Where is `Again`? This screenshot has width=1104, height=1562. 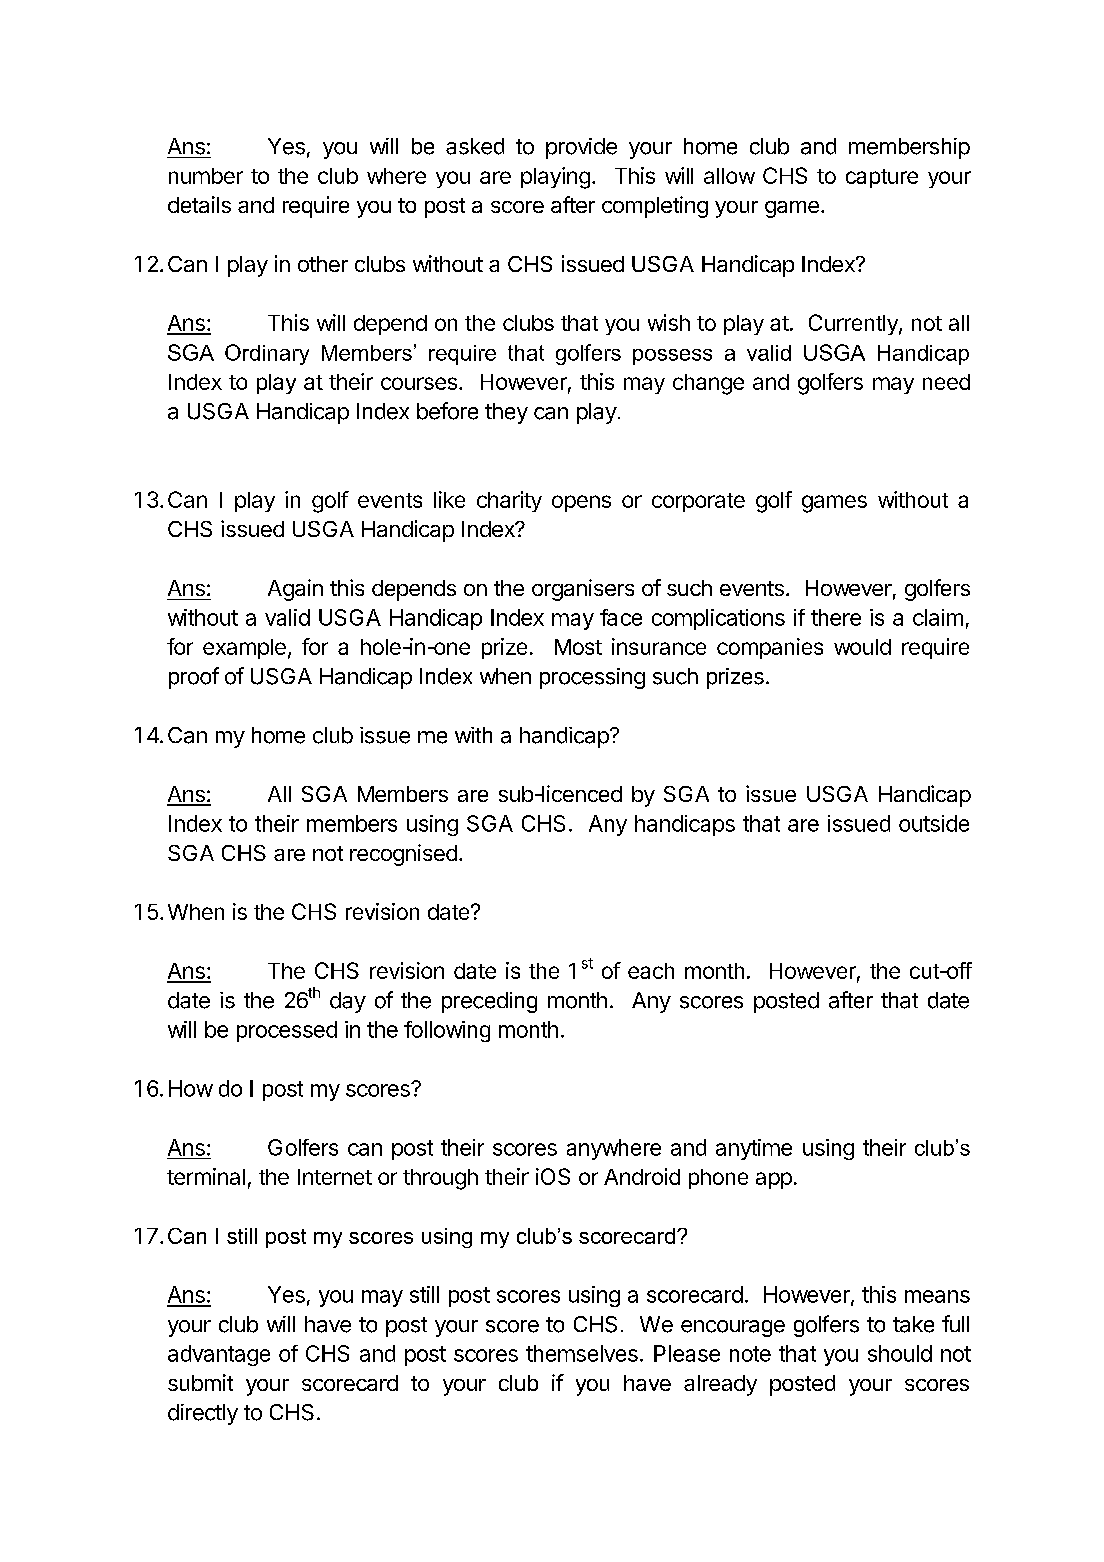 Again is located at coordinates (295, 590).
